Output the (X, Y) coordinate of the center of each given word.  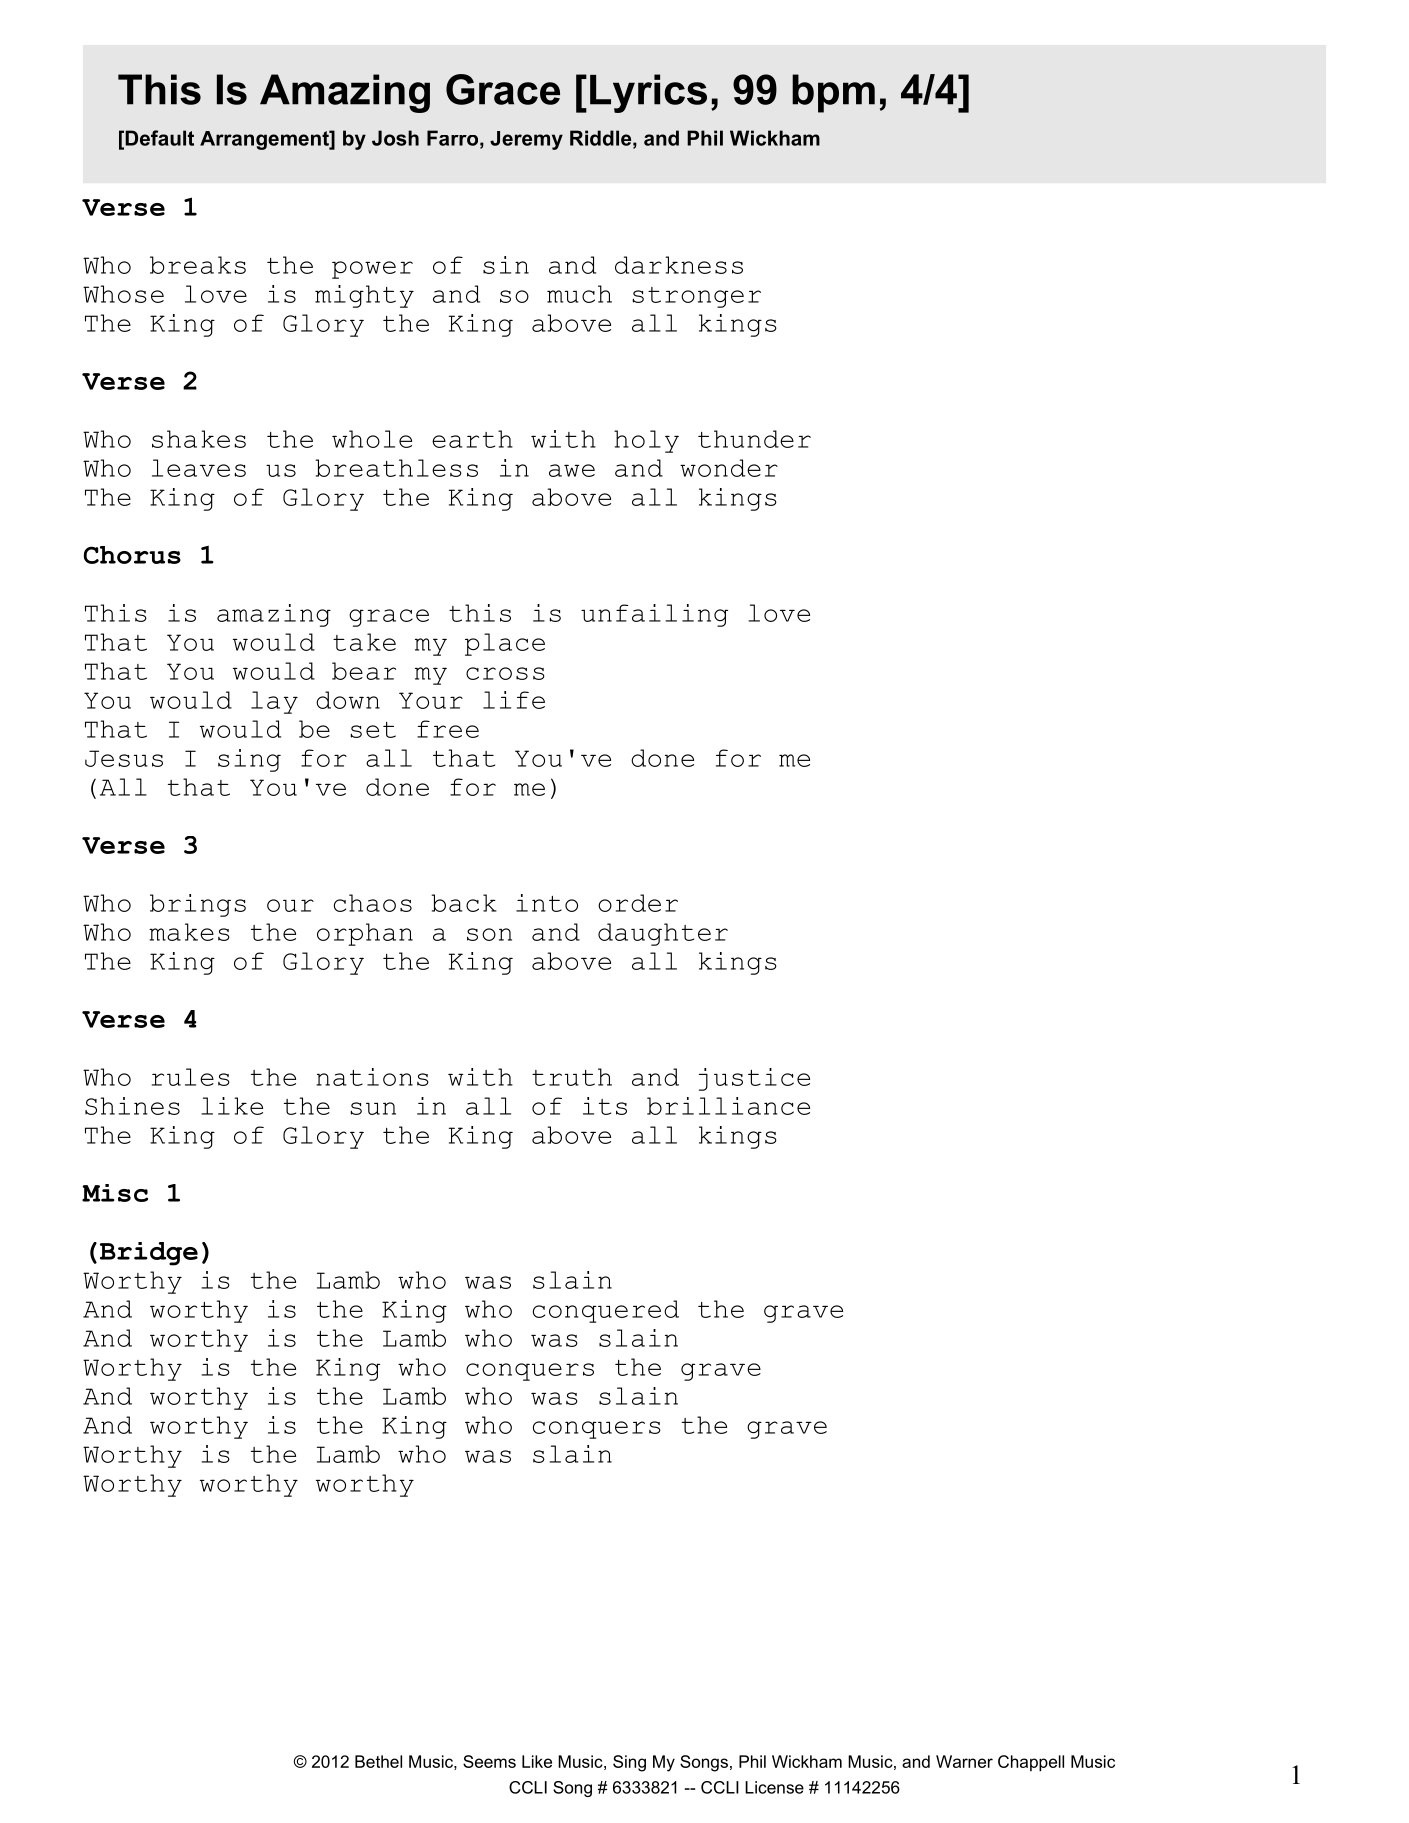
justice (754, 1079)
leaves (199, 468)
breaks (198, 265)
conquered (606, 1311)
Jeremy (526, 140)
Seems (489, 1761)
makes (189, 932)
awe (572, 470)
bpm (833, 93)
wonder (729, 468)
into (547, 903)
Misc (115, 1193)
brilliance (728, 1106)
